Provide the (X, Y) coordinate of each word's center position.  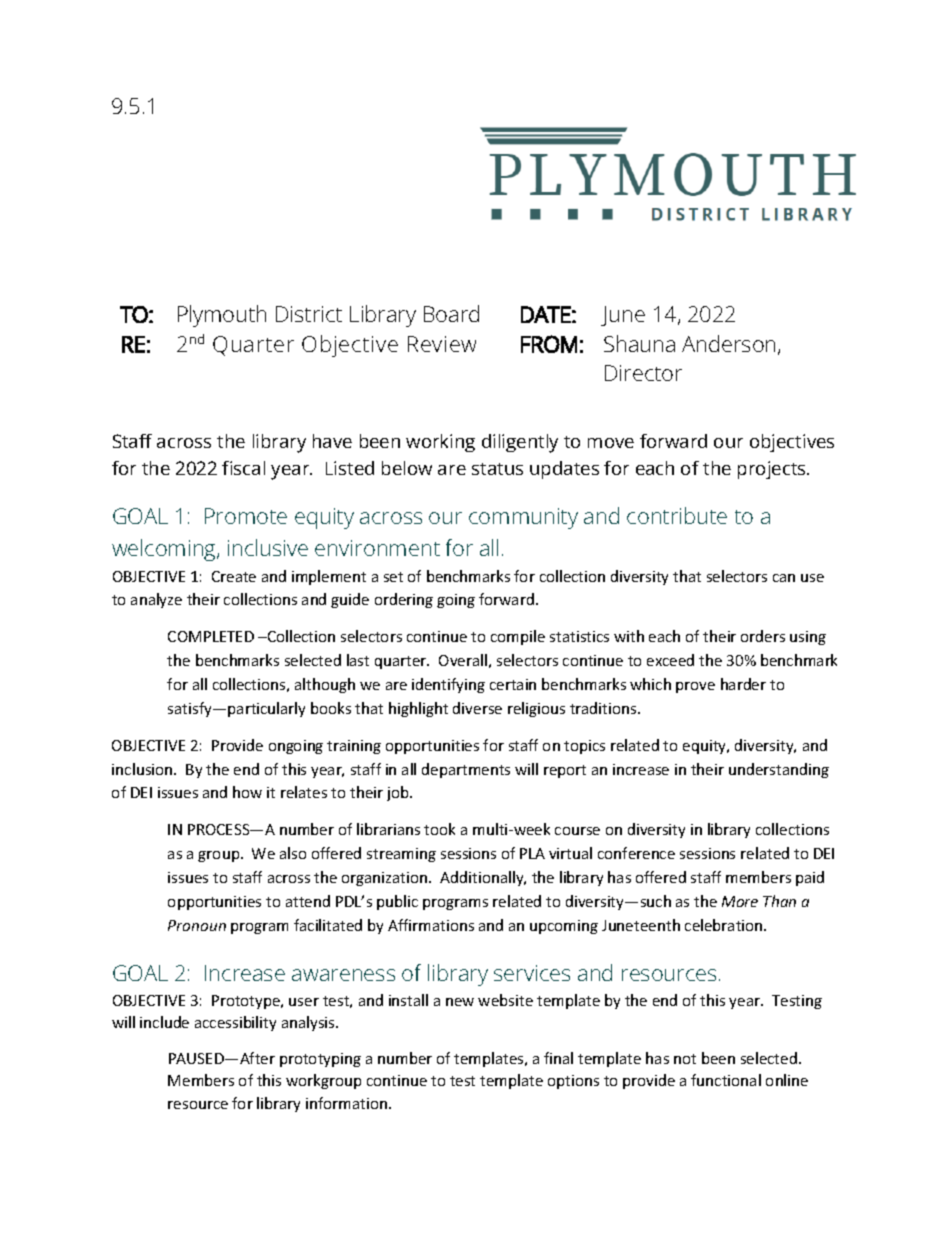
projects (773, 470)
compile (518, 637)
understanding (779, 770)
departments (466, 770)
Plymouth (222, 316)
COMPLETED (211, 636)
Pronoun (197, 925)
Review (442, 344)
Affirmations (431, 925)
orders (763, 636)
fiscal (243, 468)
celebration (725, 925)
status (497, 469)
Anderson (730, 345)
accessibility (235, 1023)
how (247, 792)
